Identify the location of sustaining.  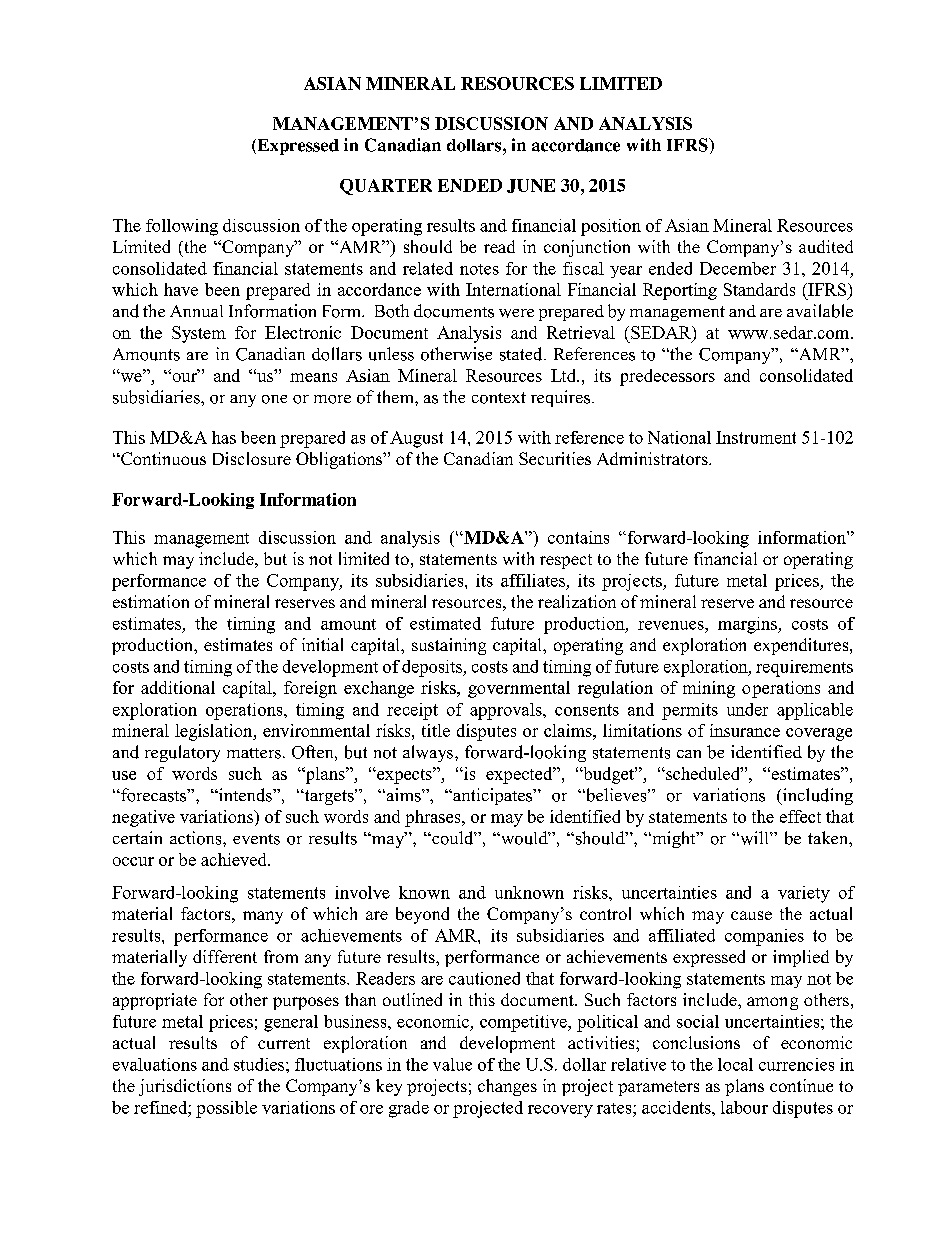
(449, 646).
